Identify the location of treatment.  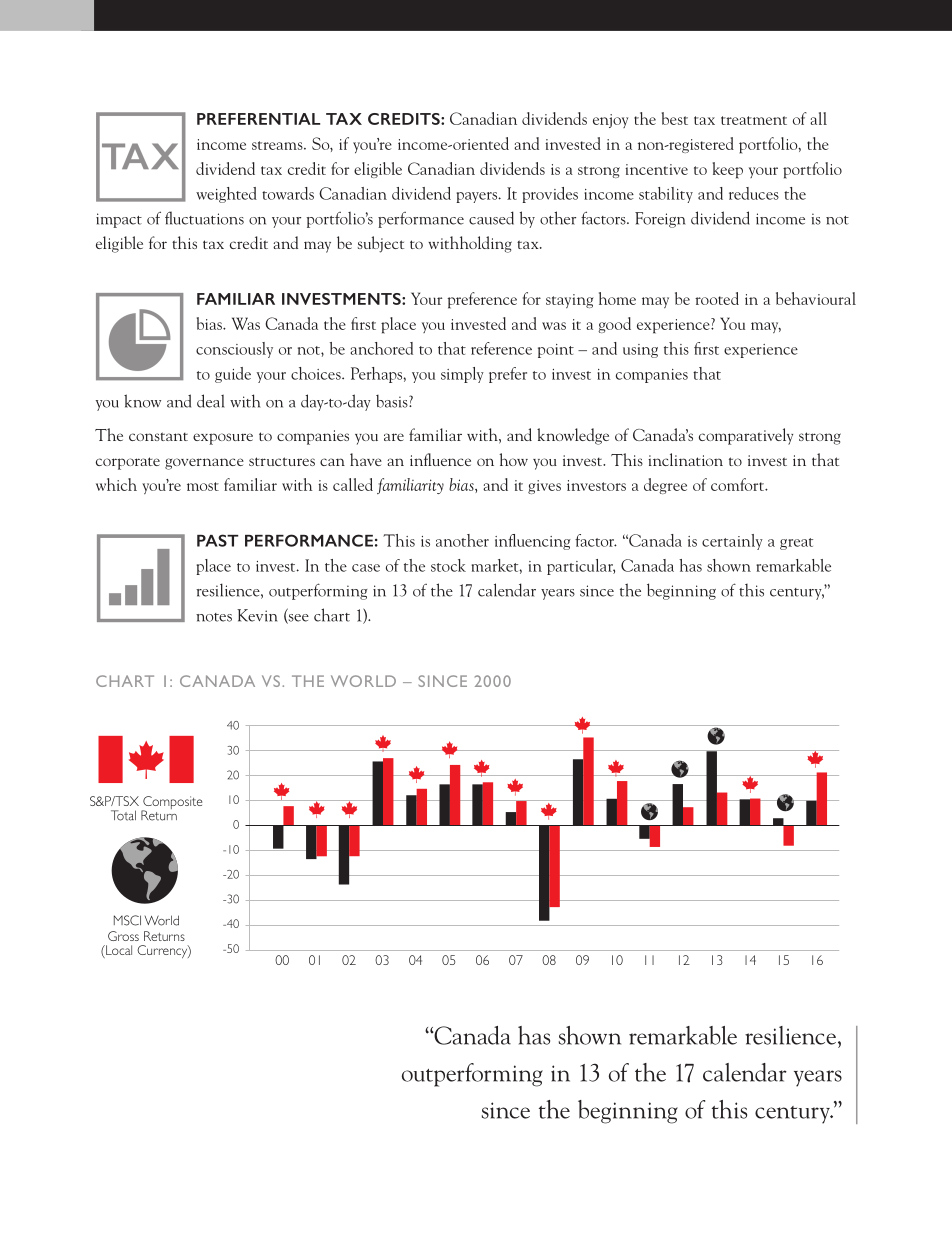
(754, 120).
